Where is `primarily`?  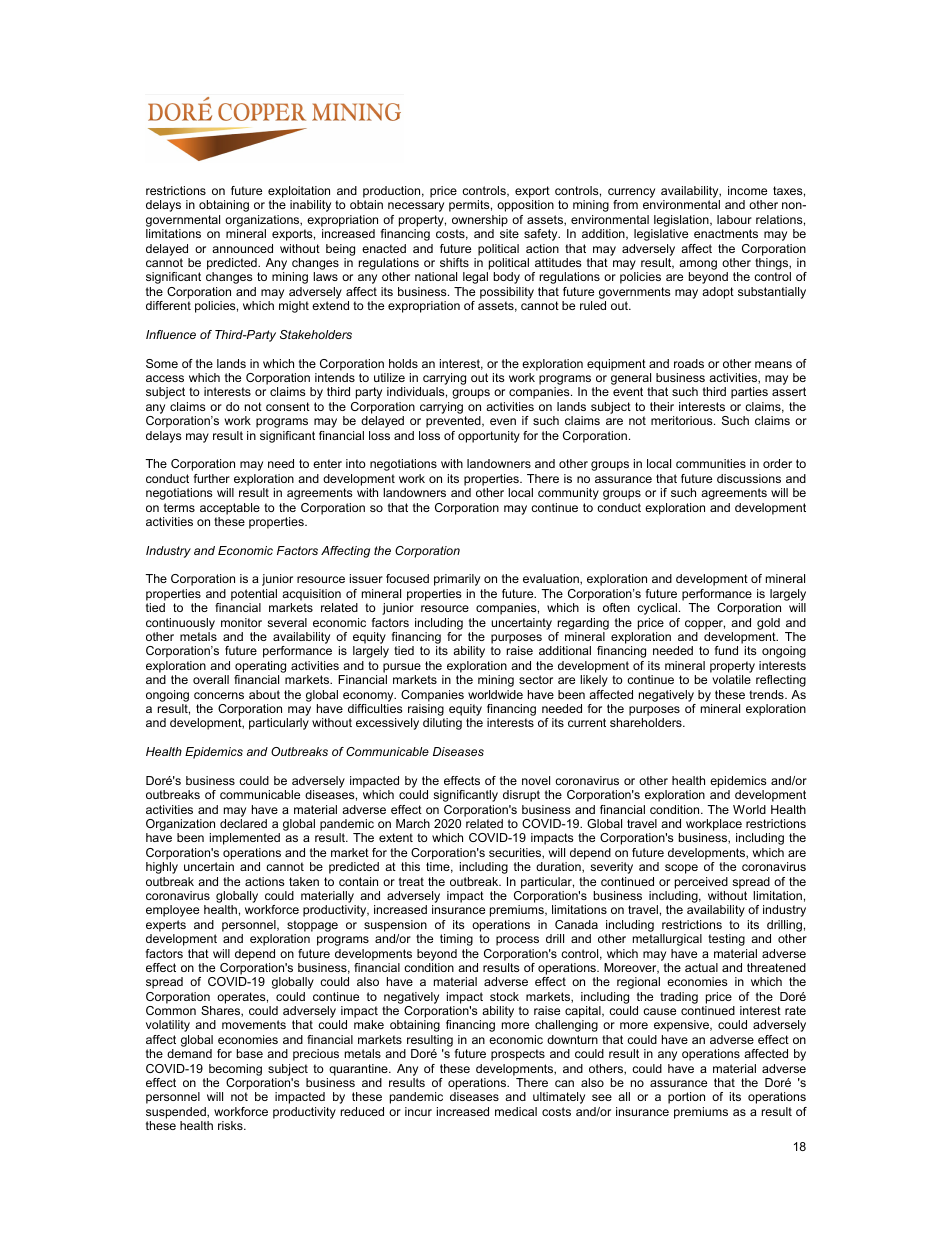 primarily is located at coordinates (457, 580).
